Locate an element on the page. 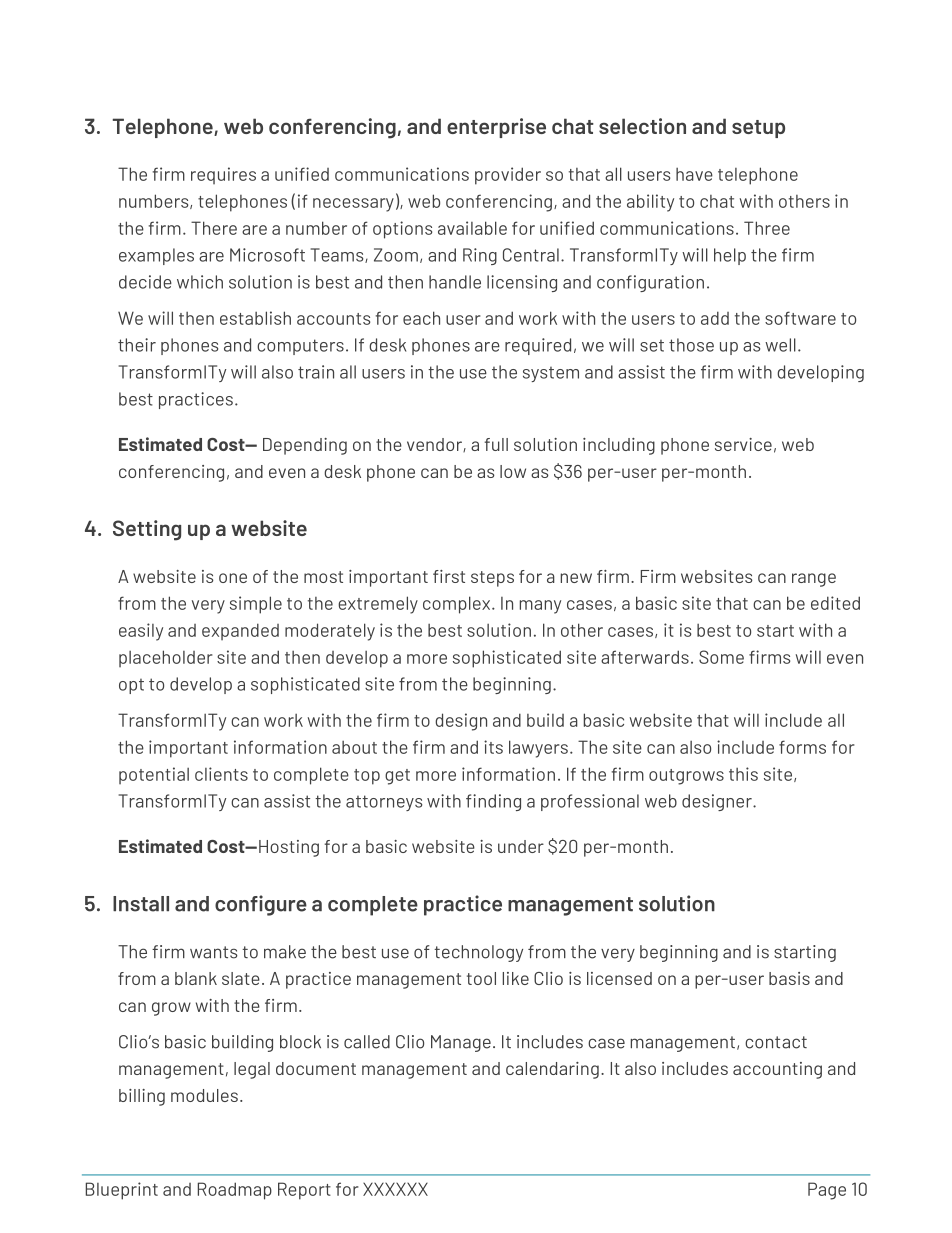 This page has height=1233, width=952. provider is located at coordinates (508, 176).
